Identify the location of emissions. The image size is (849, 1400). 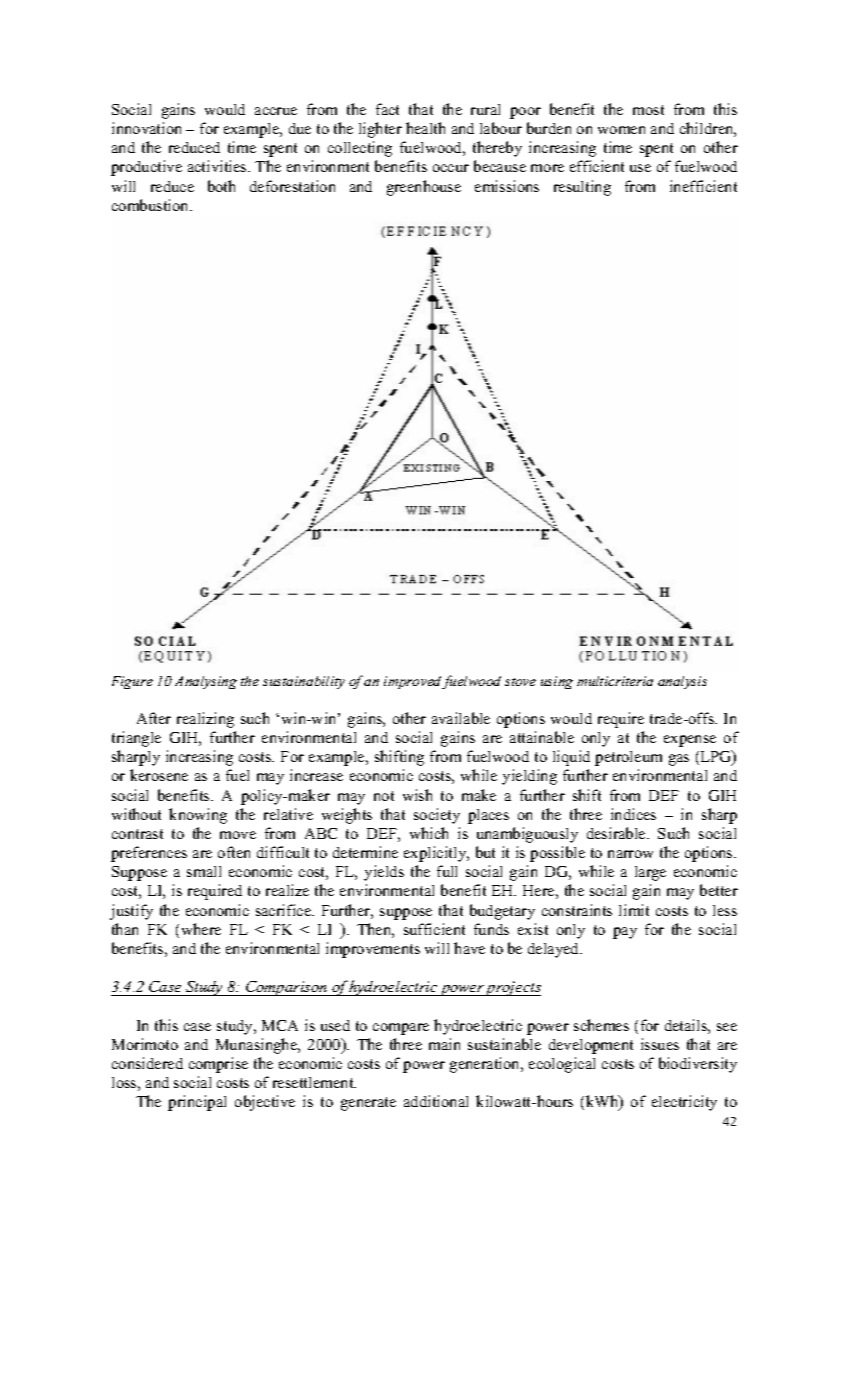
(507, 186).
